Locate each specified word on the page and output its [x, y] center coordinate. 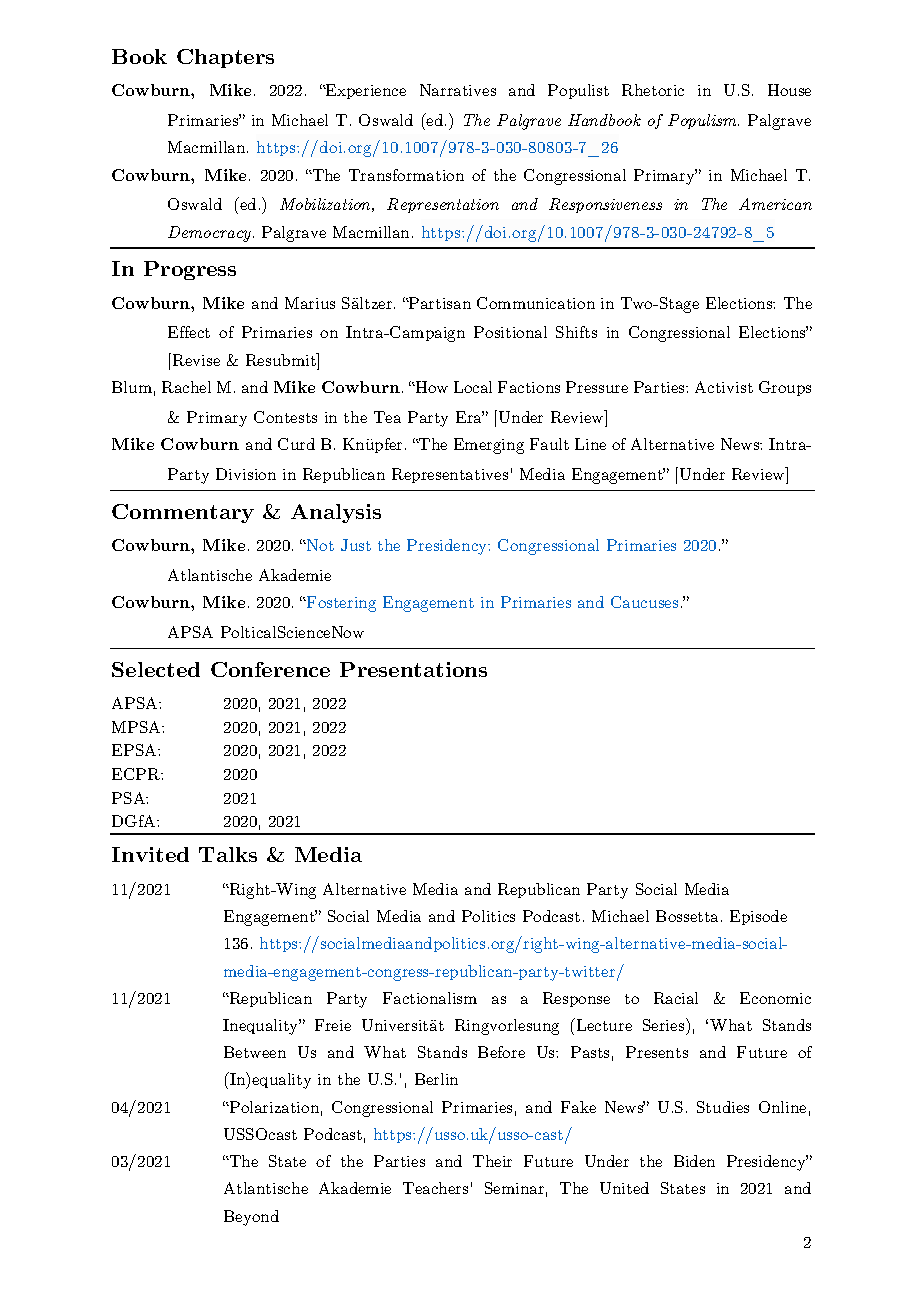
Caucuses [644, 602]
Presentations [413, 669]
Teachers [435, 1188]
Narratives [458, 90]
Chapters [225, 58]
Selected [156, 669]
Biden [694, 1161]
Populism [703, 121]
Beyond [251, 1218]
